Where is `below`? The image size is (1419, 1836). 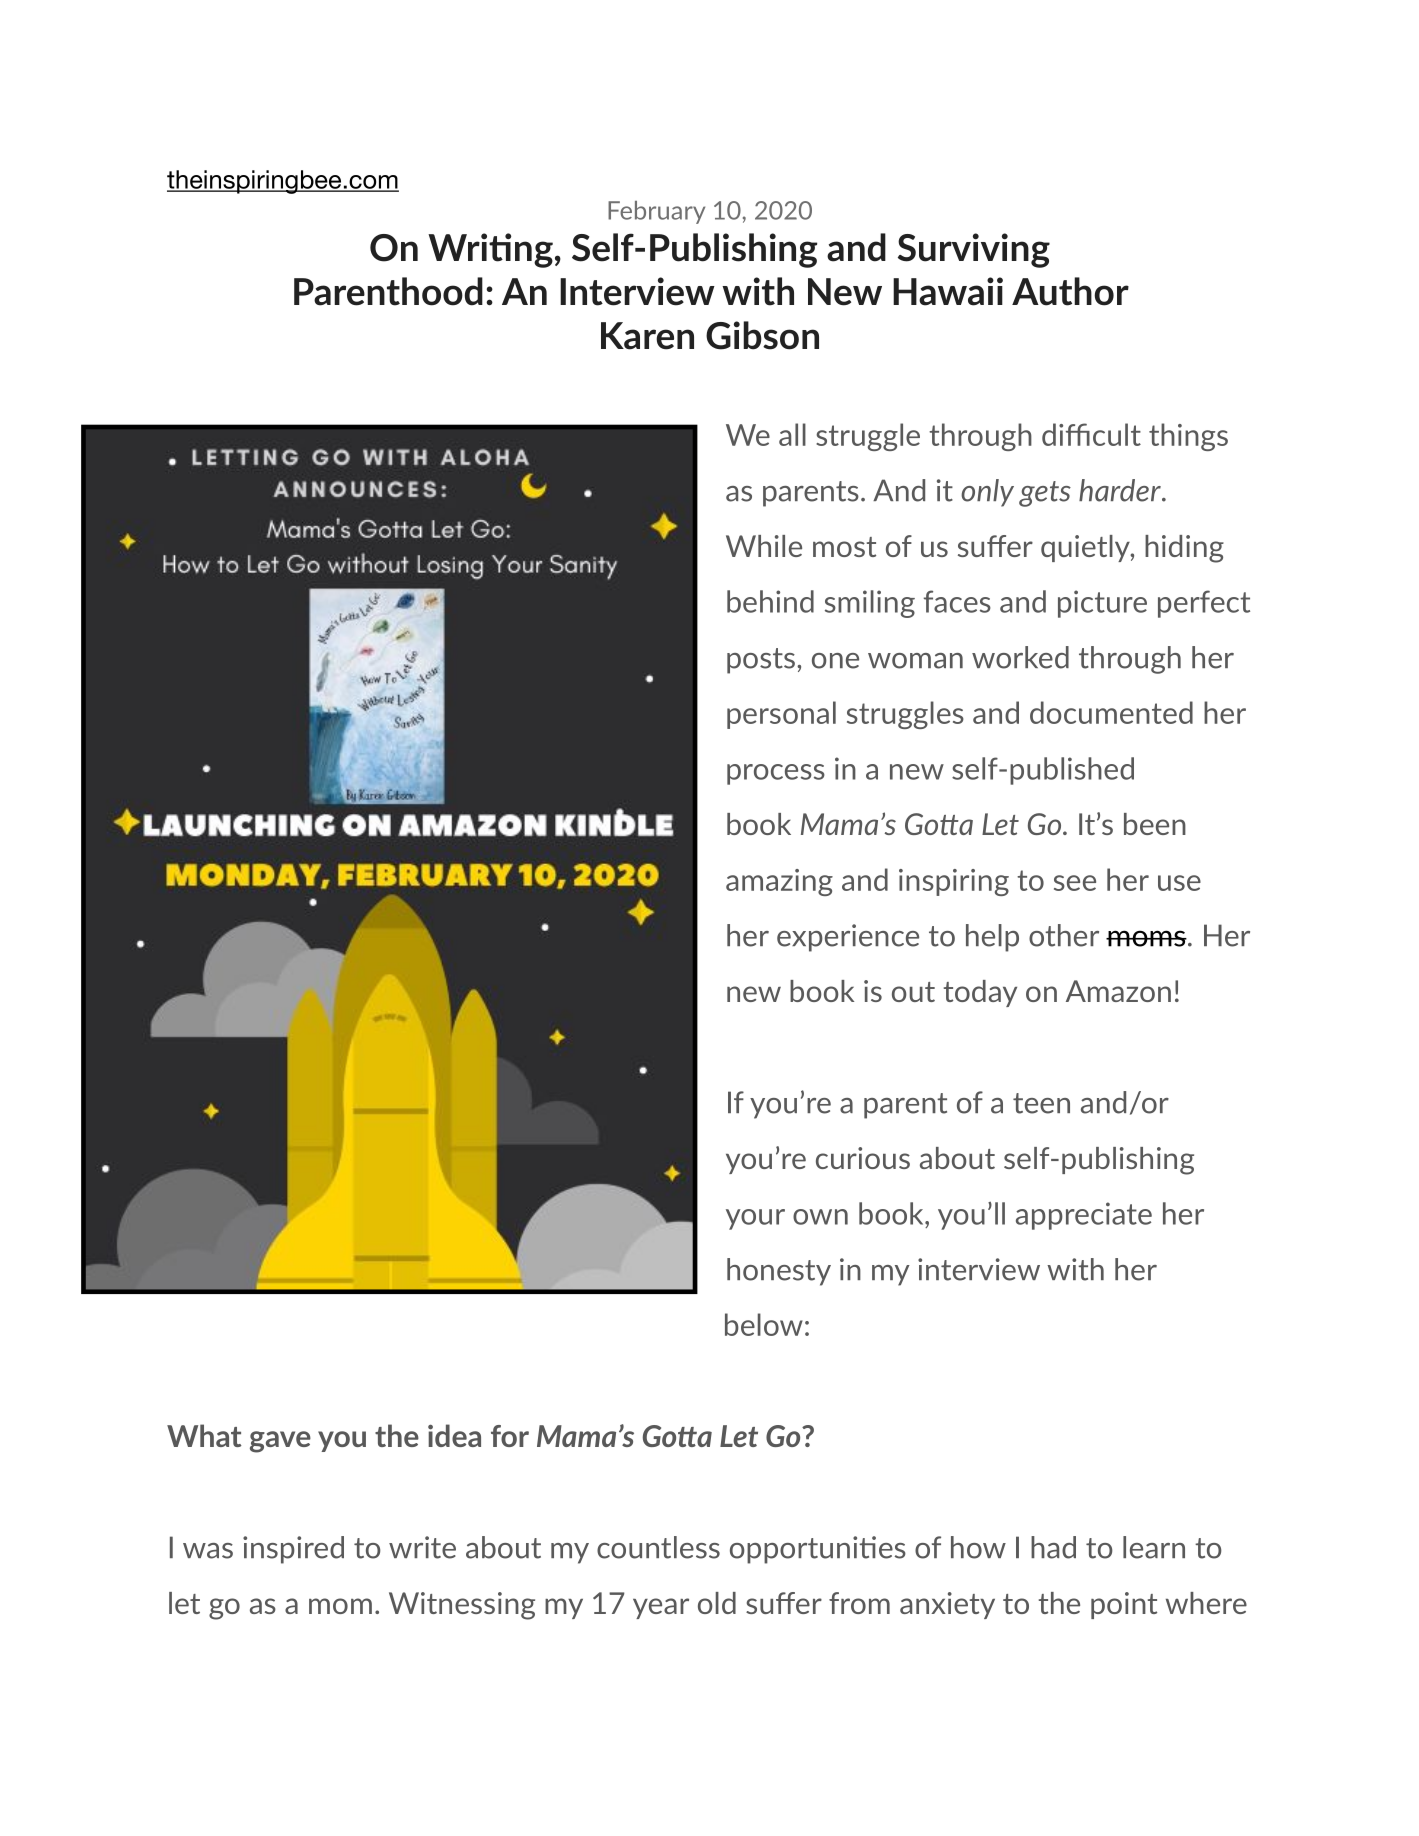 below is located at coordinates (764, 1324).
